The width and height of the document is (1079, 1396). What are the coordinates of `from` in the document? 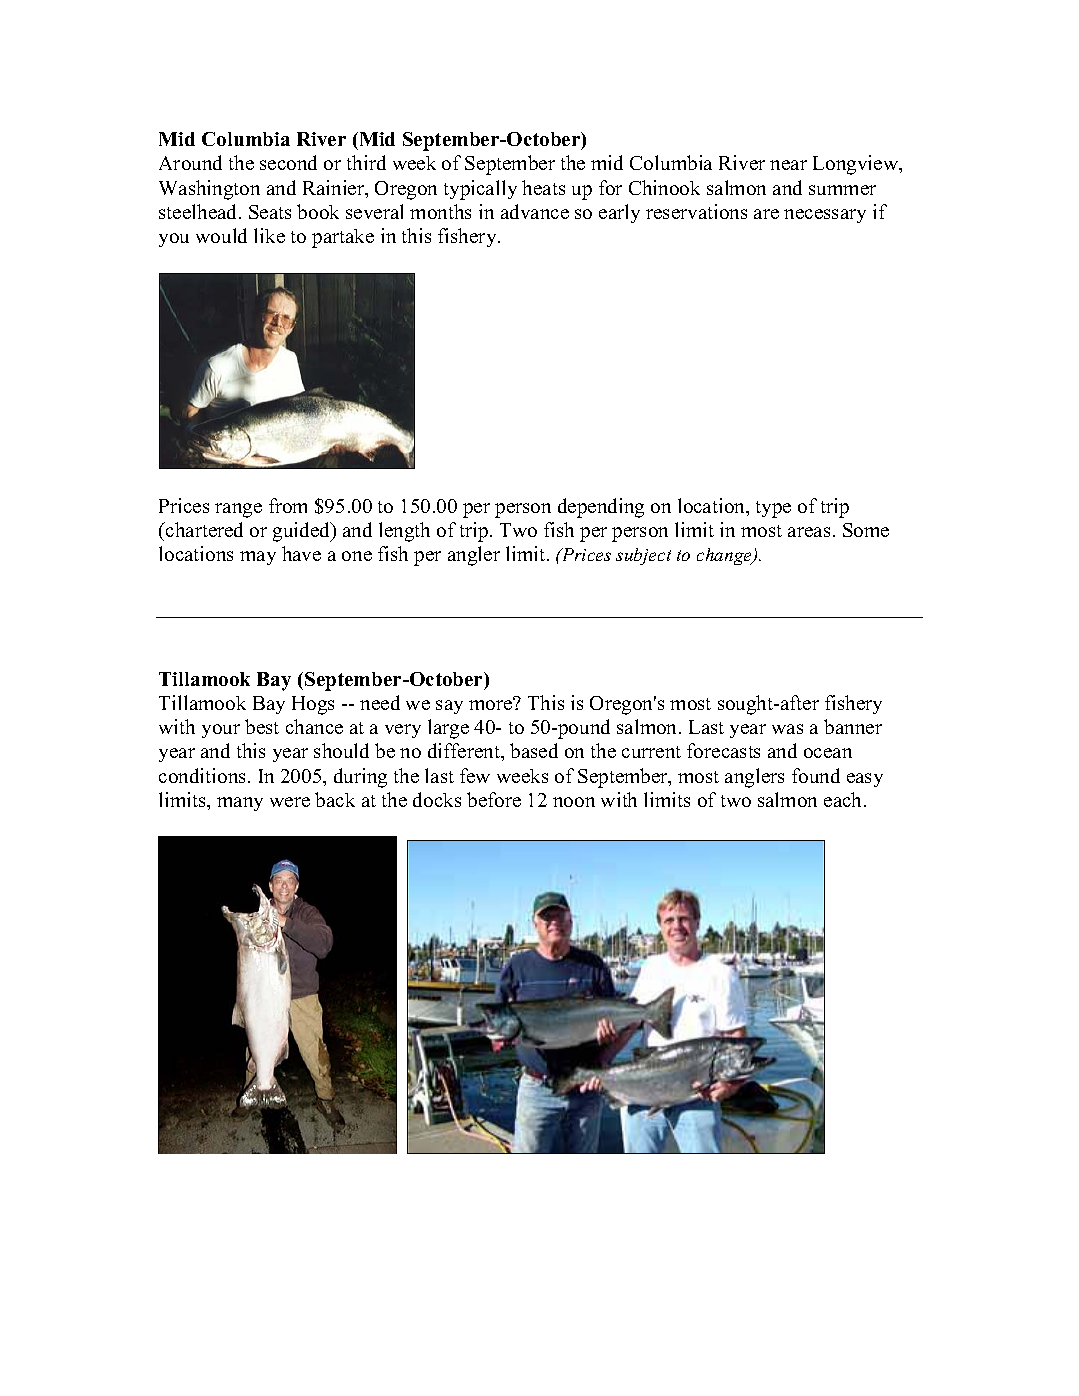 It's located at (288, 505).
